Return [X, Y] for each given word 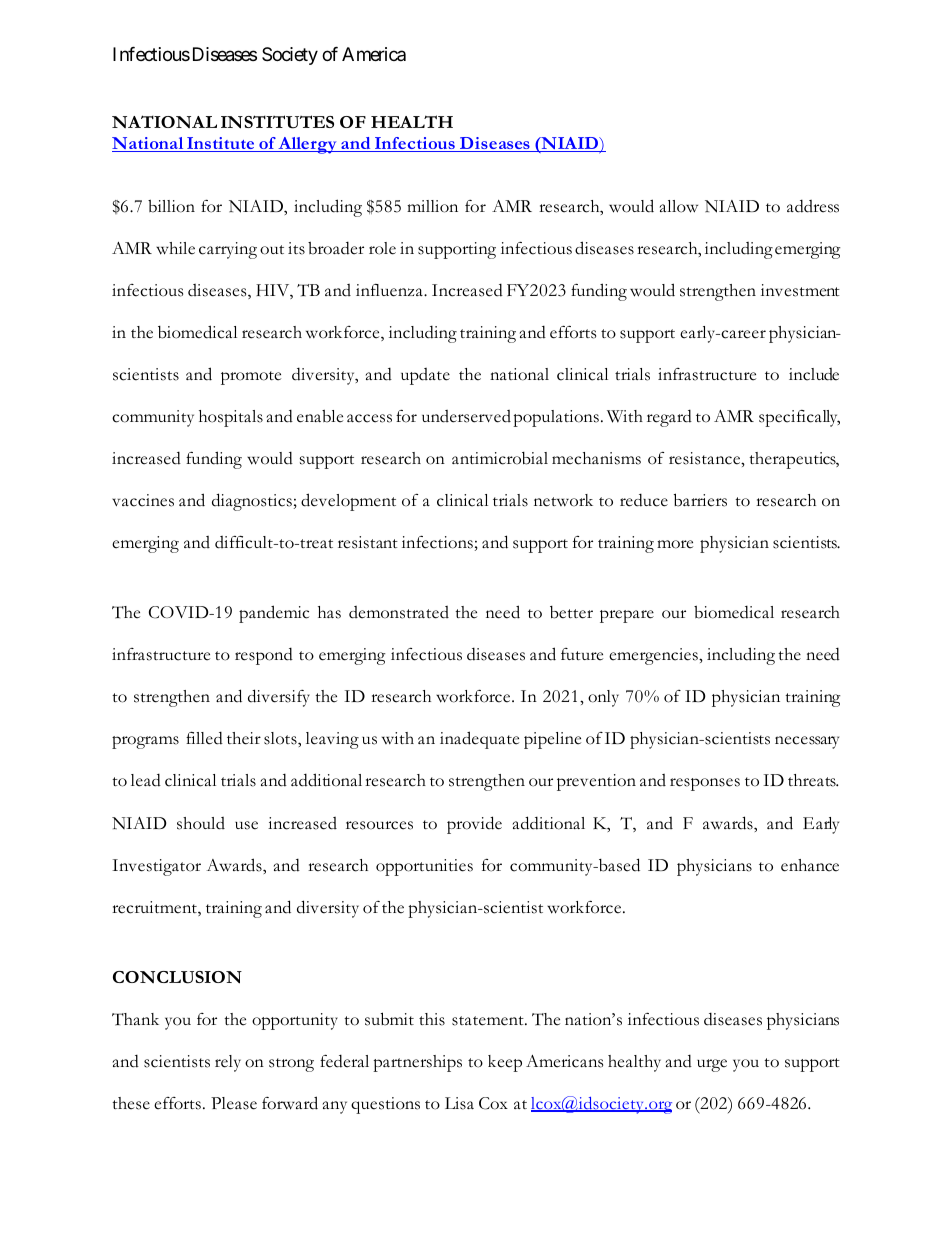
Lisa [459, 1103]
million [432, 206]
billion [171, 206]
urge [712, 1065]
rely [228, 1063]
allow [679, 206]
